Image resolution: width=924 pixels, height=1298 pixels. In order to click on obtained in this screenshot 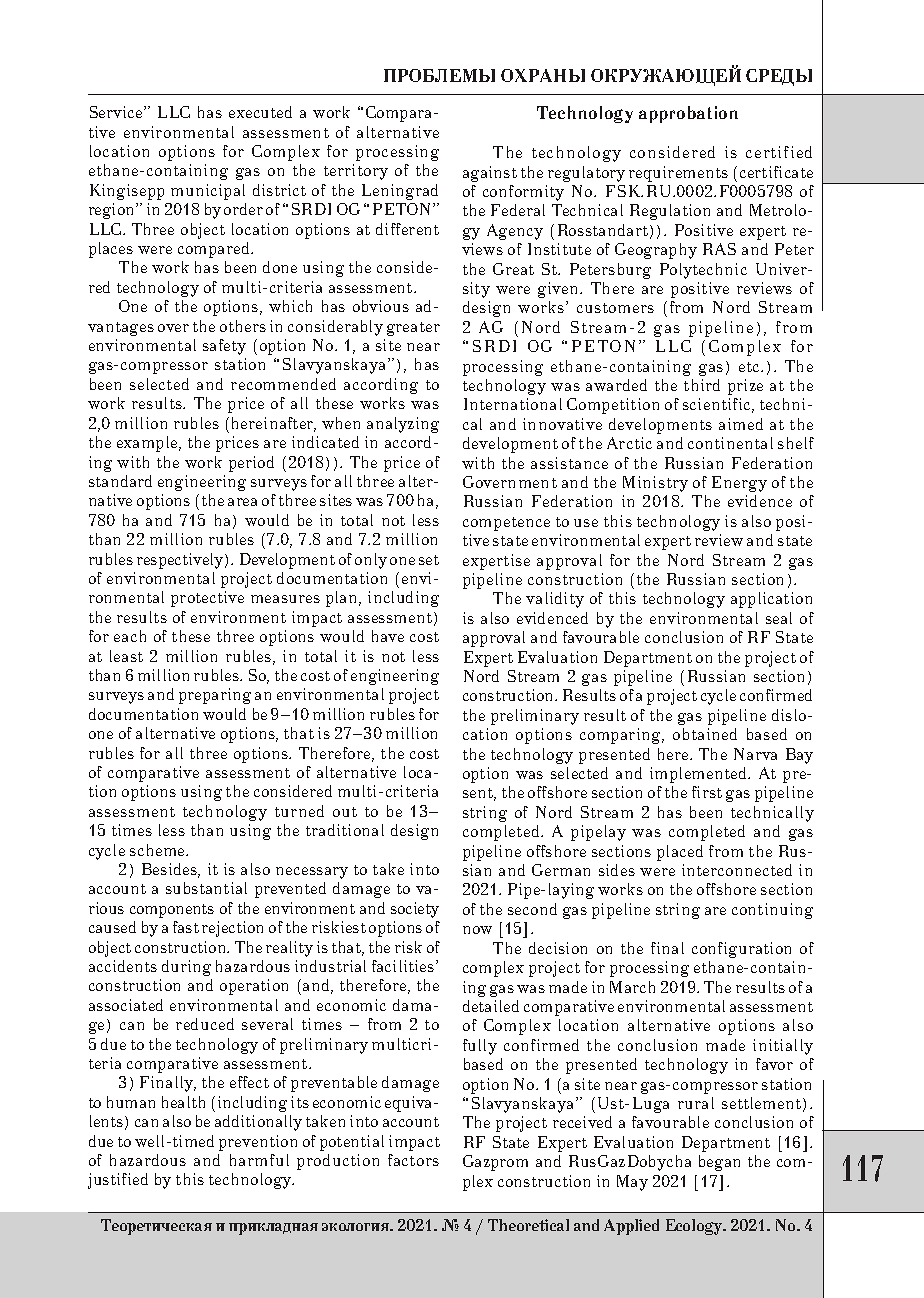, I will do `click(705, 734)`.
